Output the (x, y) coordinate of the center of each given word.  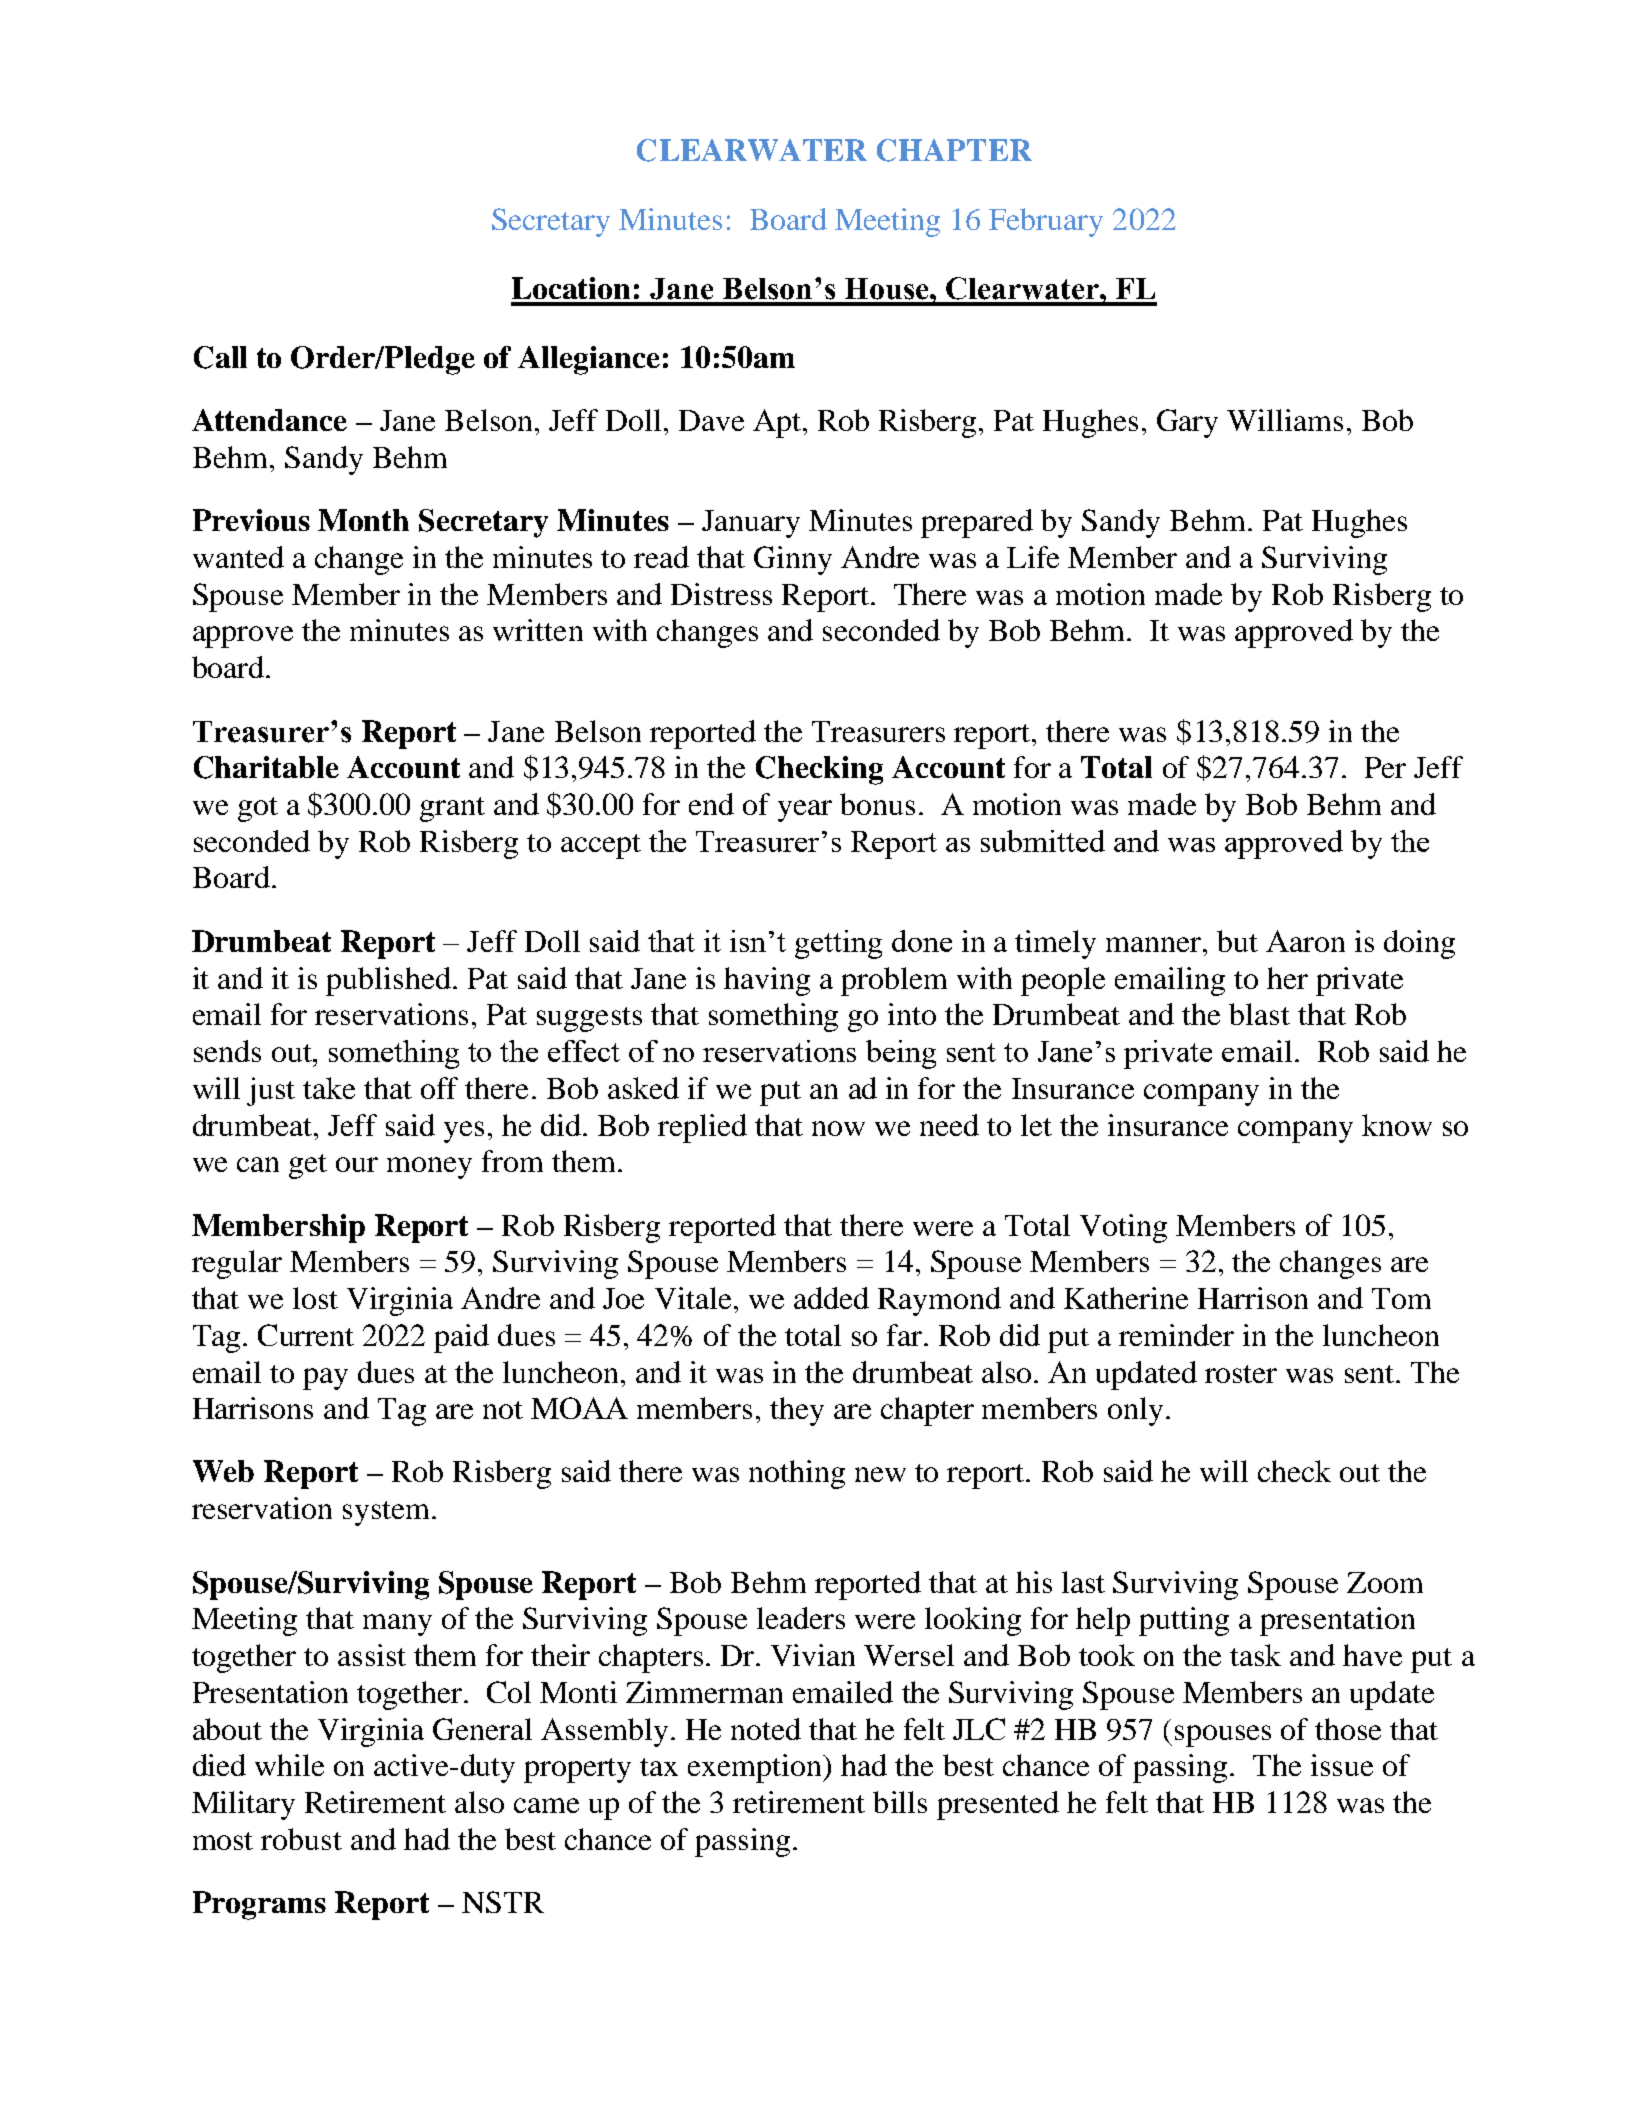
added (831, 1298)
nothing (797, 1474)
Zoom (1385, 1582)
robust (301, 1839)
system (388, 1513)
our (357, 1164)
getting (838, 944)
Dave (711, 420)
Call (220, 357)
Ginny (793, 560)
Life (1033, 557)
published (388, 981)
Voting (1123, 1228)
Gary (1187, 423)
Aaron (1305, 941)
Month (363, 520)
